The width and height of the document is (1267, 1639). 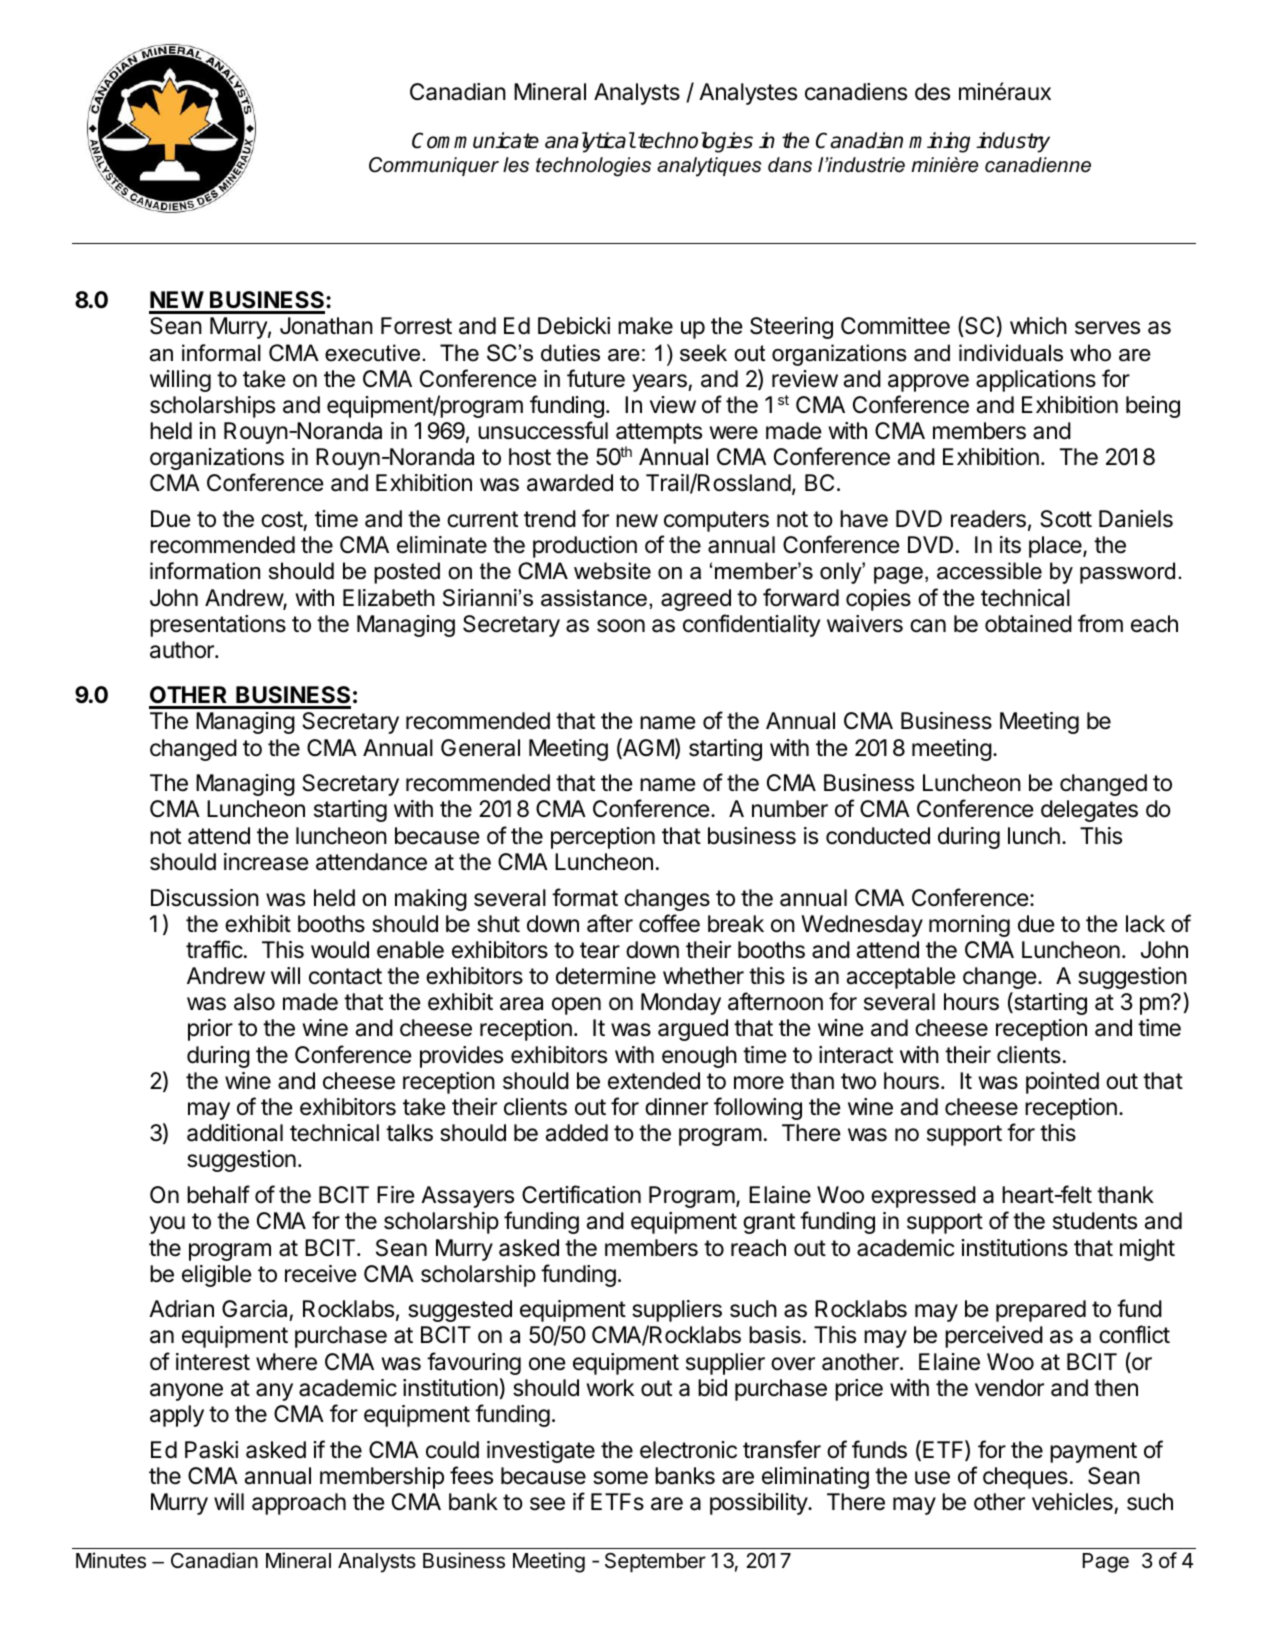 What do you see at coordinates (266, 862) in the document?
I see `increase` at bounding box center [266, 862].
